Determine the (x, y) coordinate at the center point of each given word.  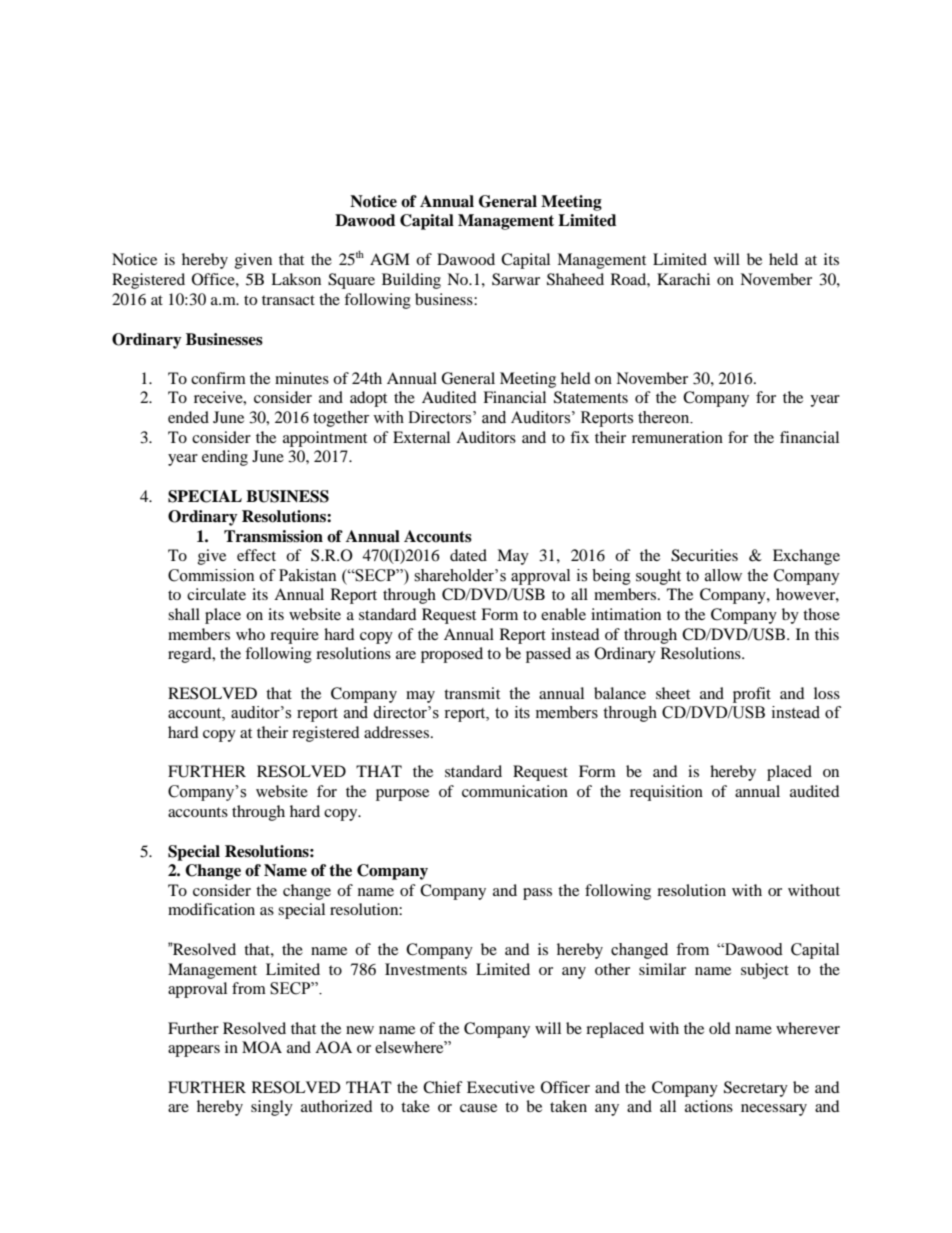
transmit (472, 693)
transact (288, 300)
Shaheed (575, 279)
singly (272, 1108)
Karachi (683, 279)
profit (752, 695)
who (250, 634)
